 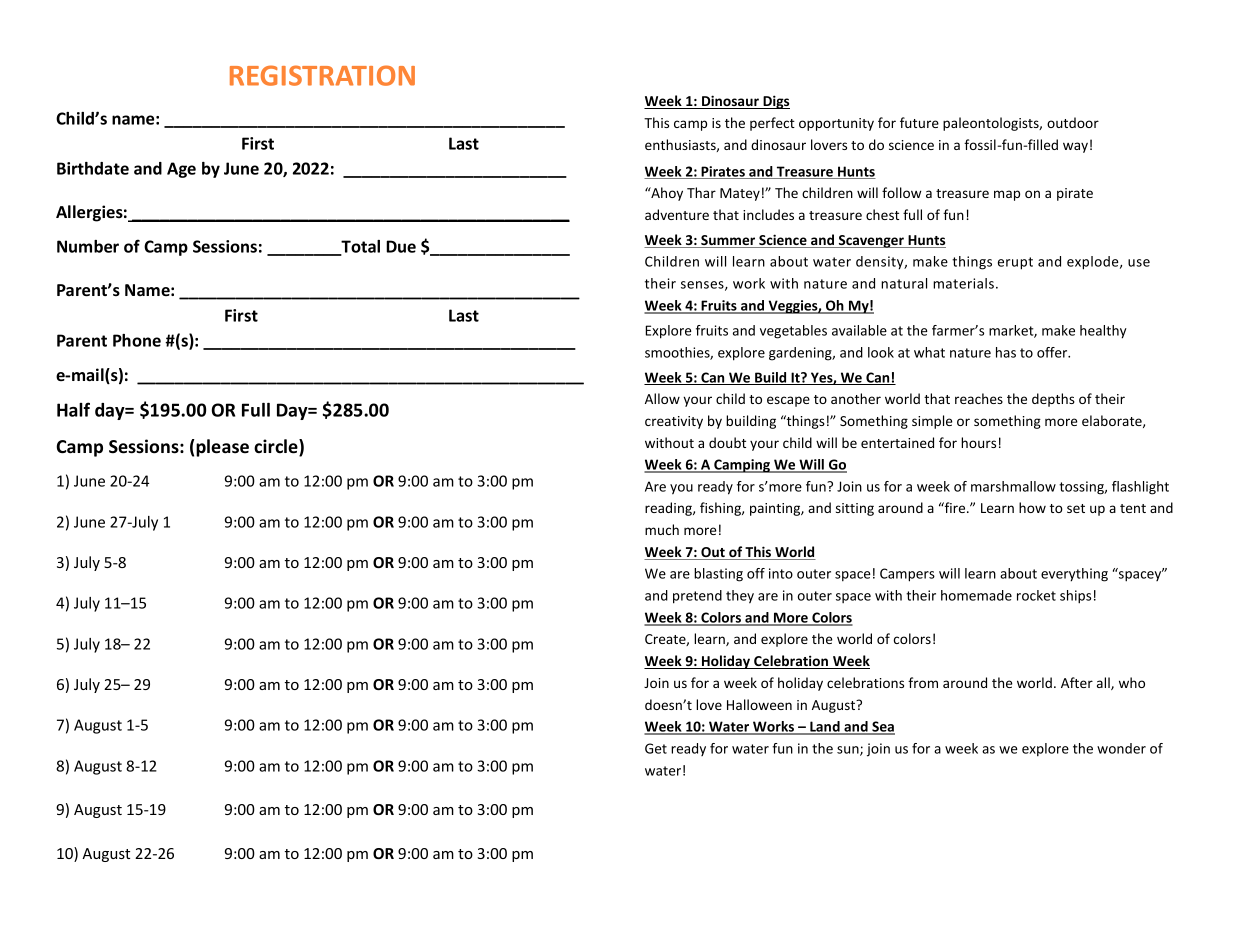 What do you see at coordinates (882, 728) in the screenshot?
I see `Sea` at bounding box center [882, 728].
